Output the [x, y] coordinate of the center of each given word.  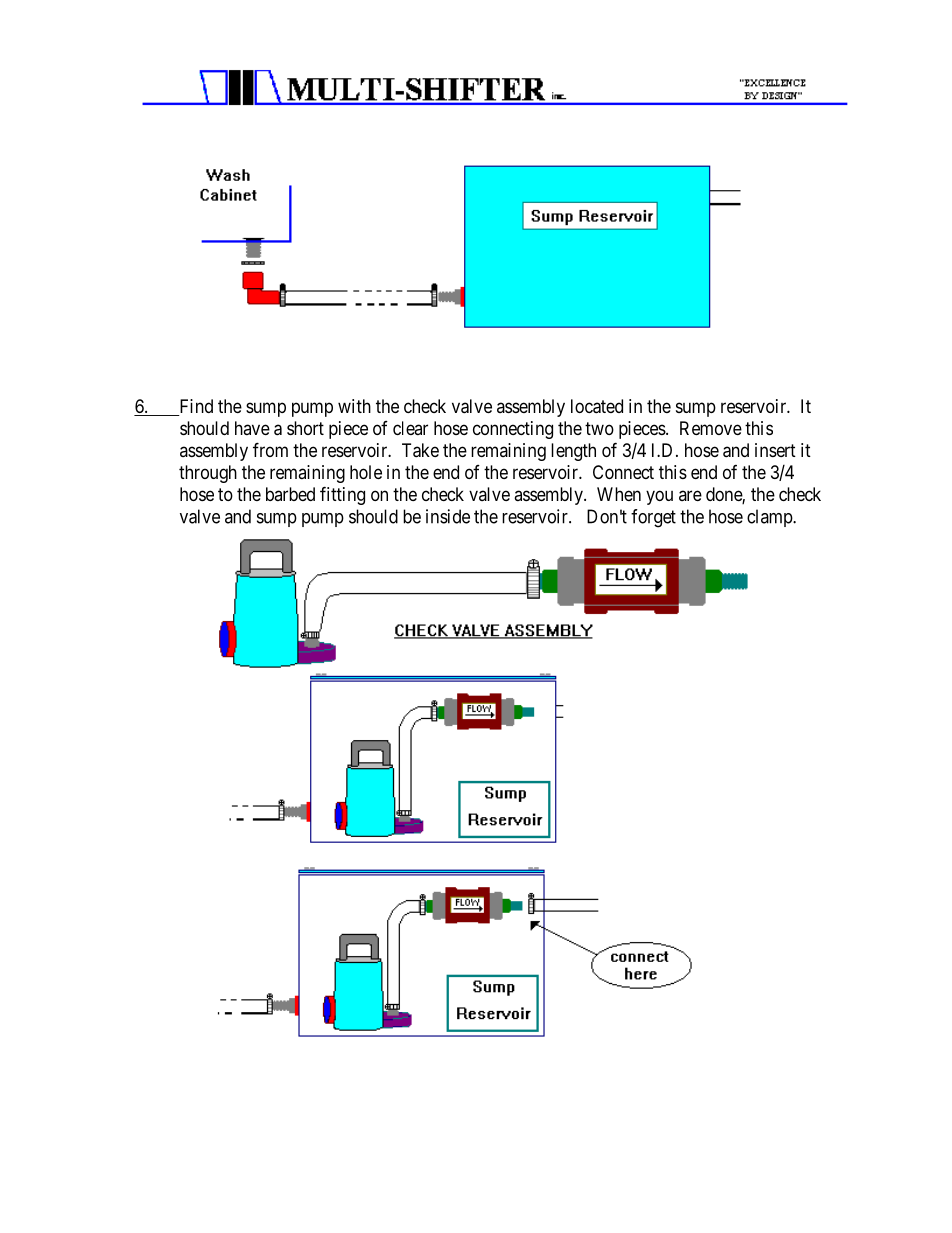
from [270, 449]
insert [775, 450]
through [208, 474]
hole [366, 472]
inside [448, 516]
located [597, 406]
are [690, 495]
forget [653, 518]
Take [420, 450]
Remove [711, 428]
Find [195, 407]
